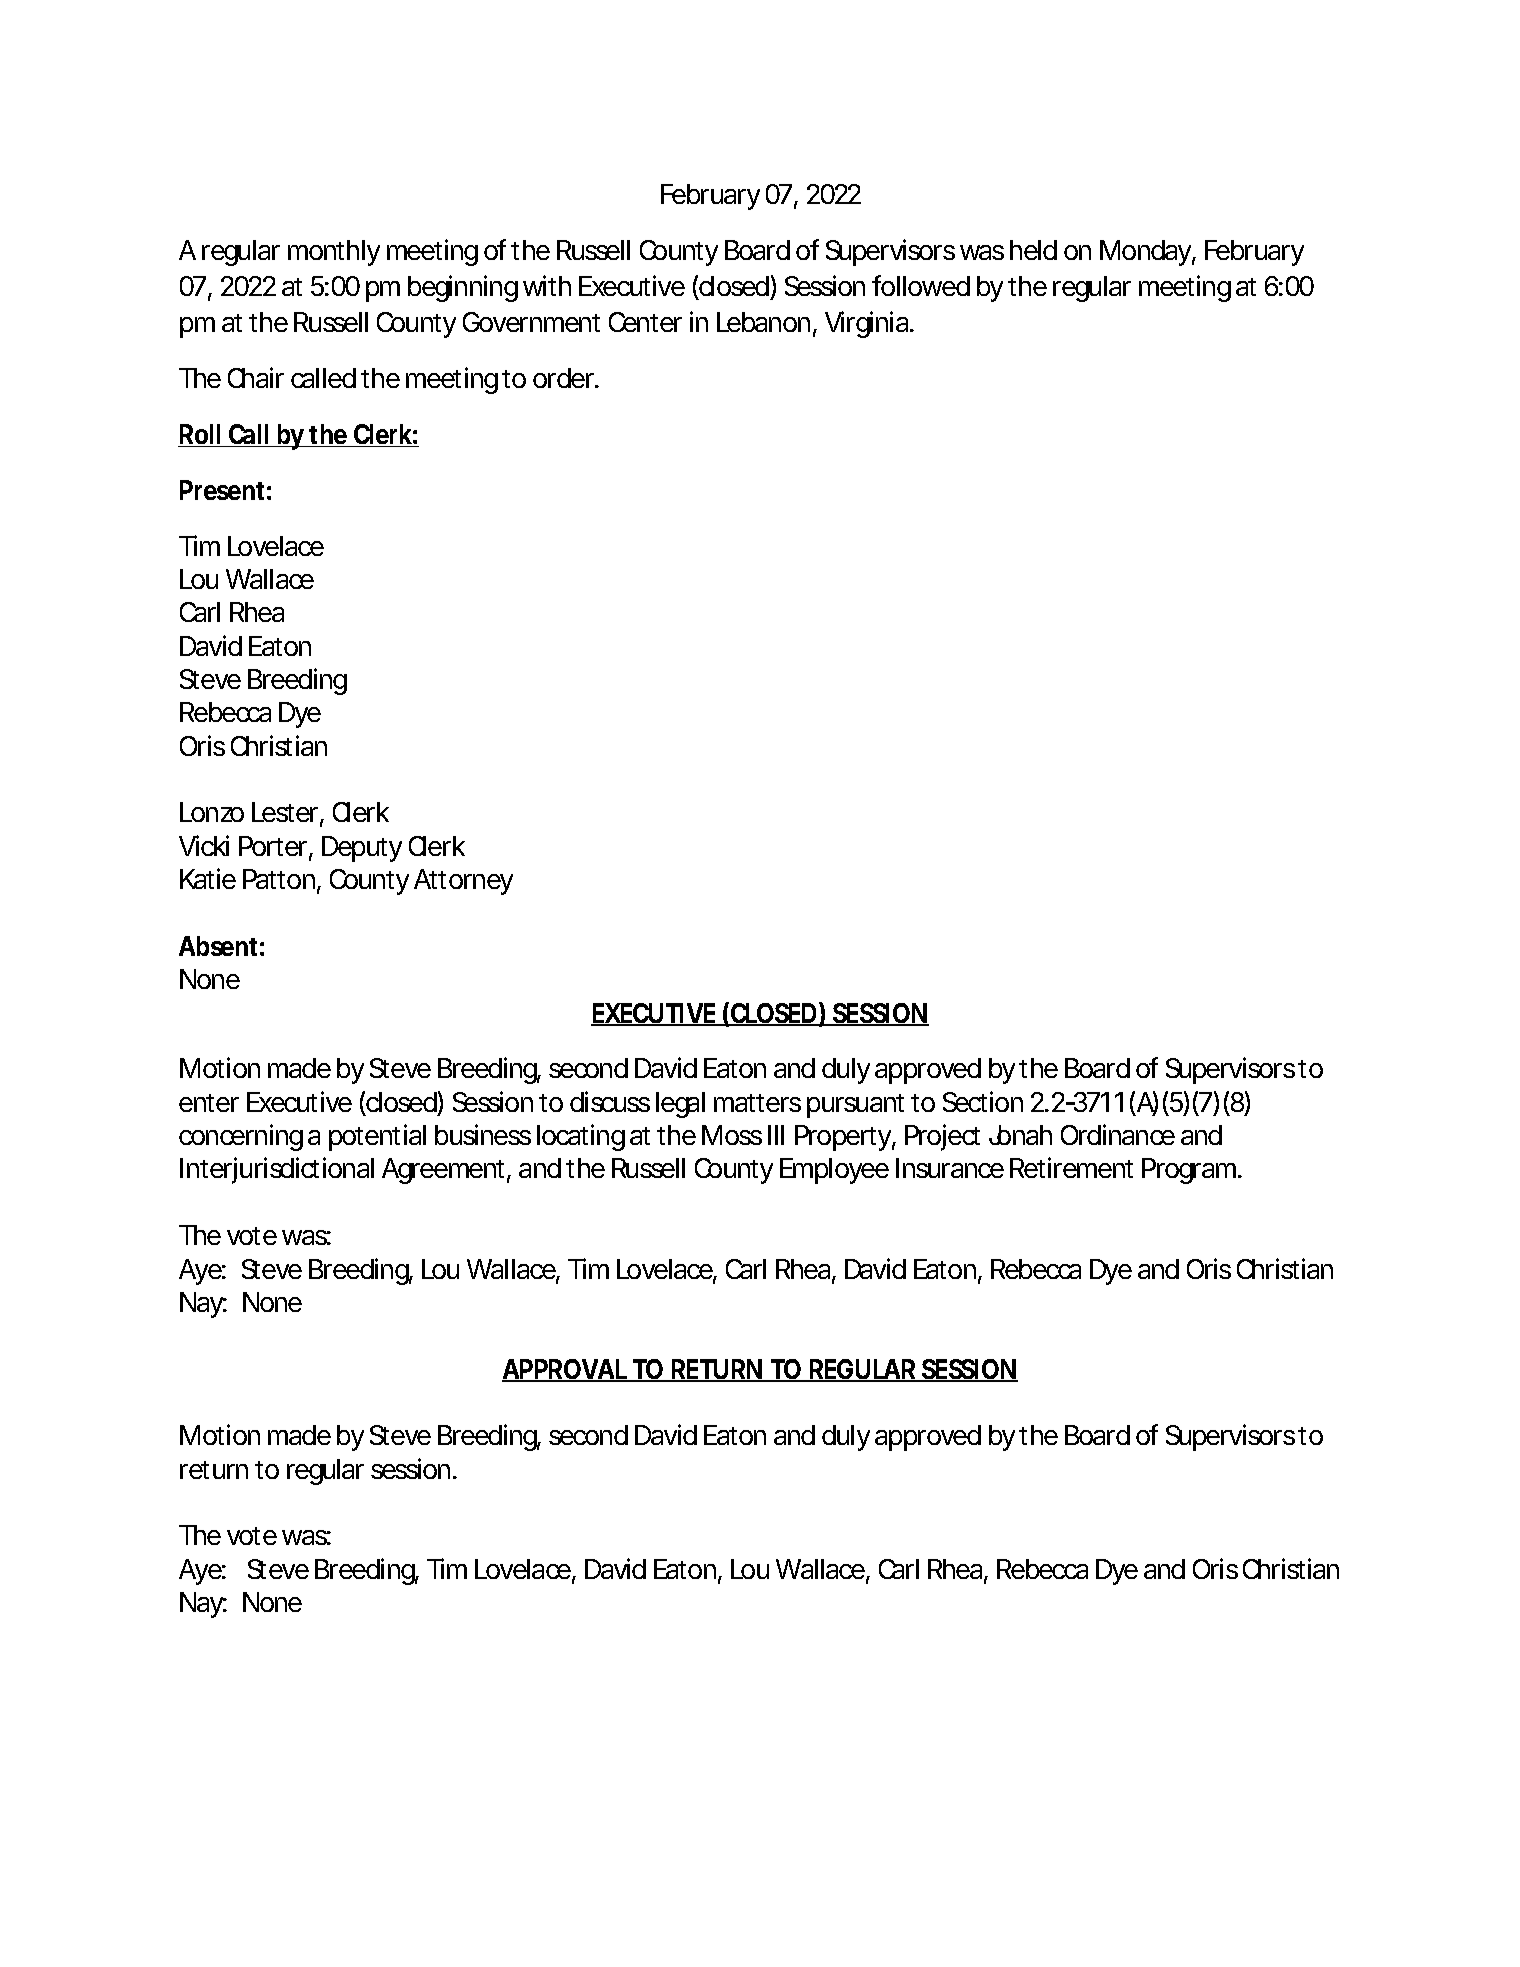 This page has height=1967, width=1520. What do you see at coordinates (334, 253) in the page?
I see `monthly` at bounding box center [334, 253].
